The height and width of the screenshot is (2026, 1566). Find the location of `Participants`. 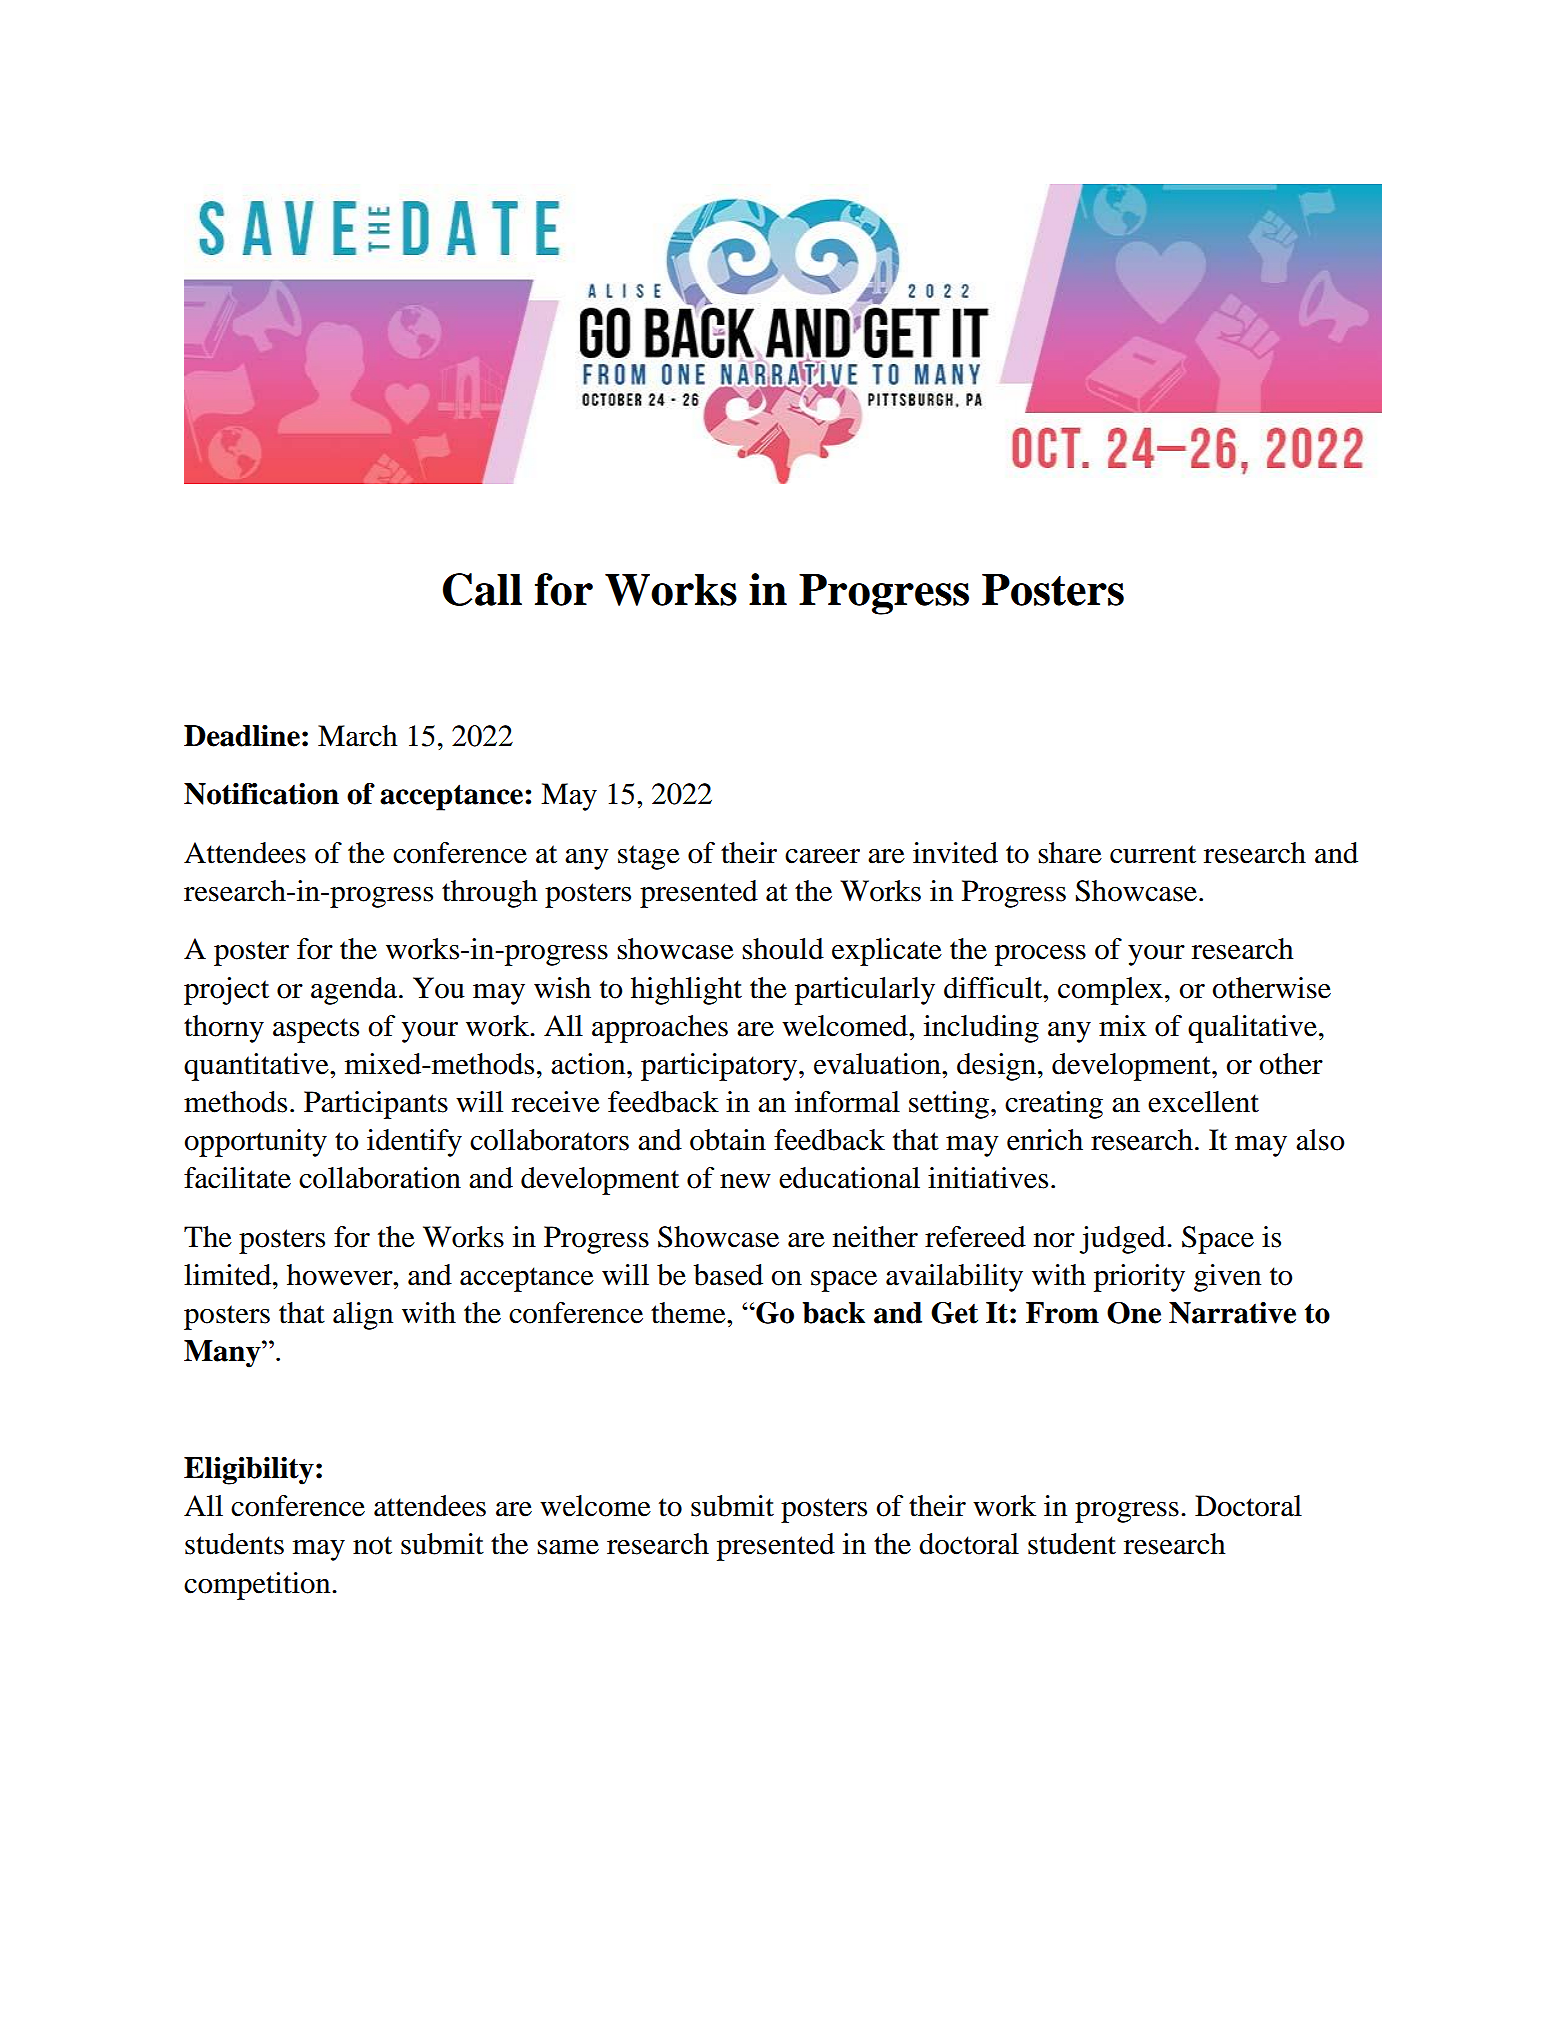

Participants is located at coordinates (376, 1105).
